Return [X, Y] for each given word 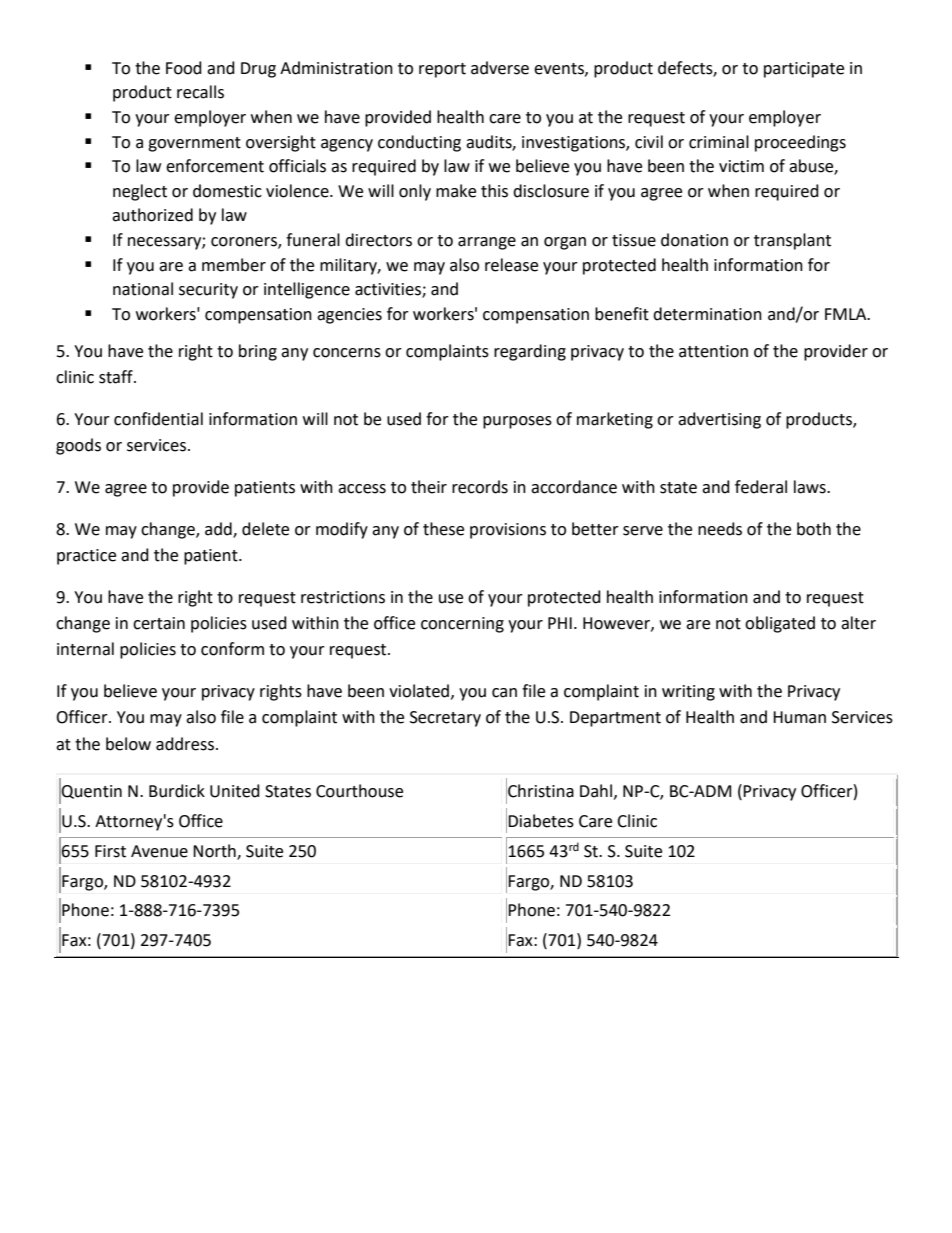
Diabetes [541, 821]
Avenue [159, 851]
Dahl [596, 791]
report [442, 70]
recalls [200, 92]
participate [804, 70]
